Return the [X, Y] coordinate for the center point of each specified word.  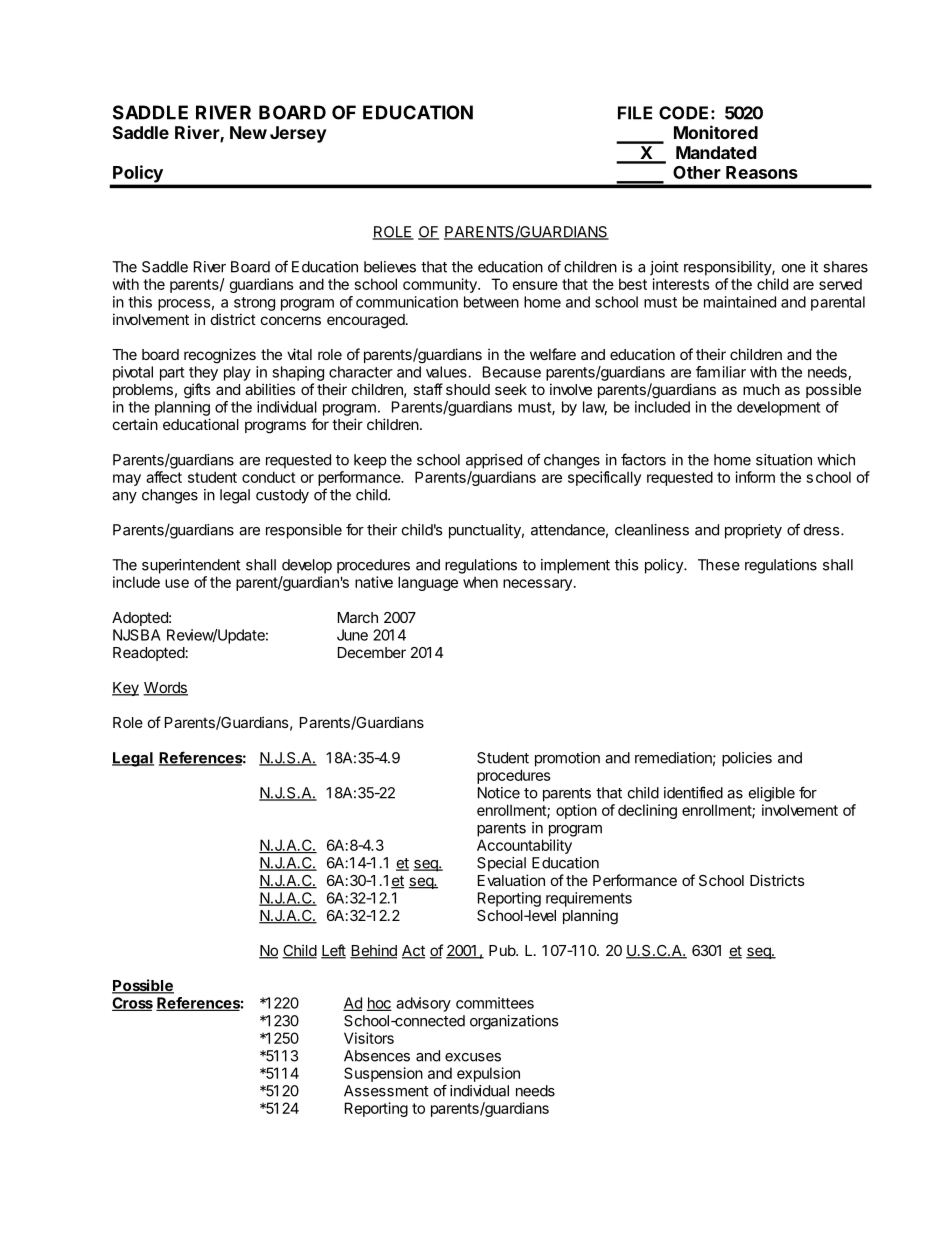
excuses [473, 1057]
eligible [772, 794]
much [761, 389]
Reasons [762, 172]
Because [512, 372]
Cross [132, 1004]
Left [333, 951]
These [719, 565]
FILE [635, 113]
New [248, 132]
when [480, 582]
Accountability [524, 846]
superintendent [191, 566]
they [203, 373]
